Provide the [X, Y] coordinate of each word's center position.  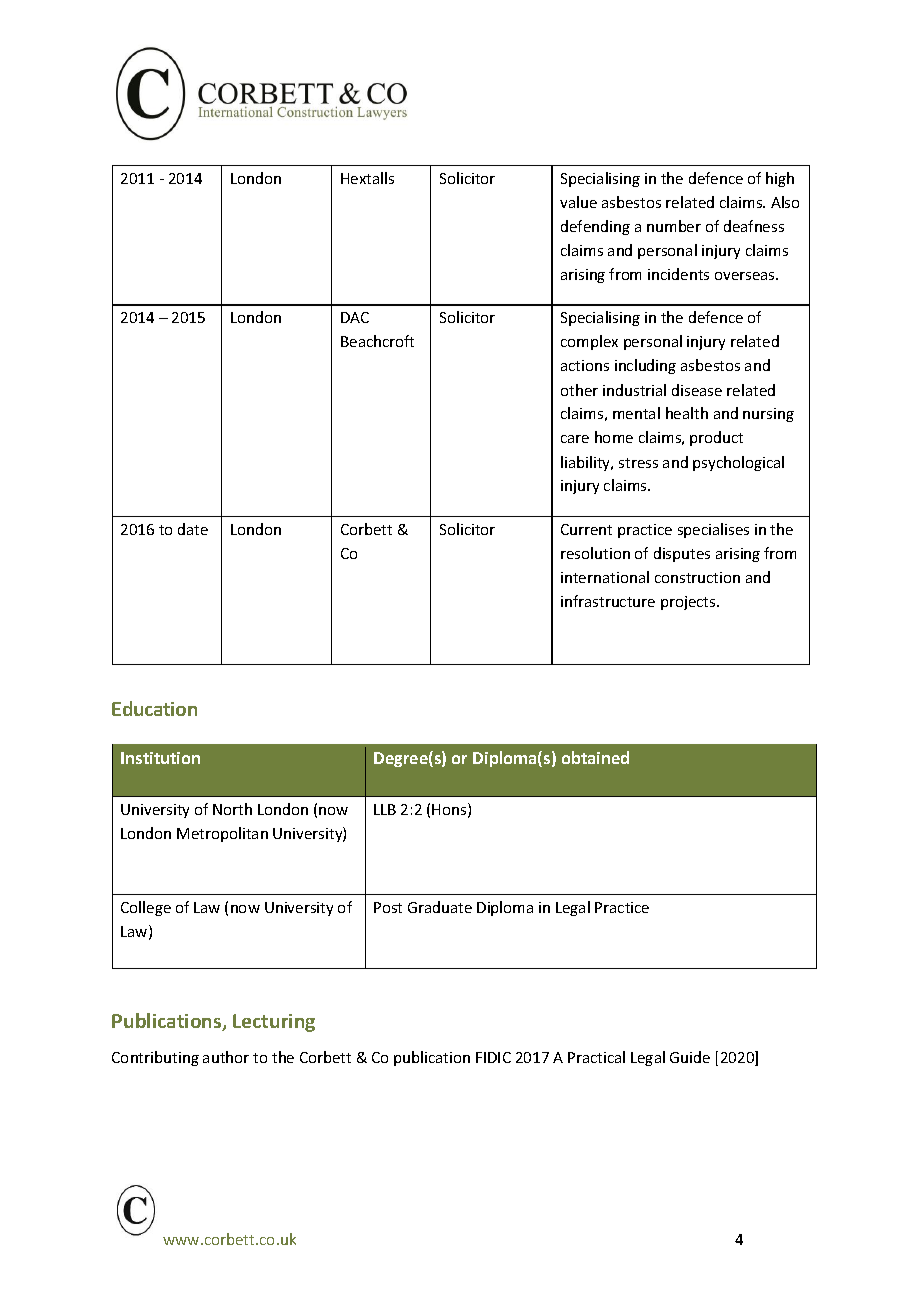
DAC [355, 317]
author [226, 1057]
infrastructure [608, 601]
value [578, 202]
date [193, 529]
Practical [596, 1057]
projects [689, 603]
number [674, 226]
